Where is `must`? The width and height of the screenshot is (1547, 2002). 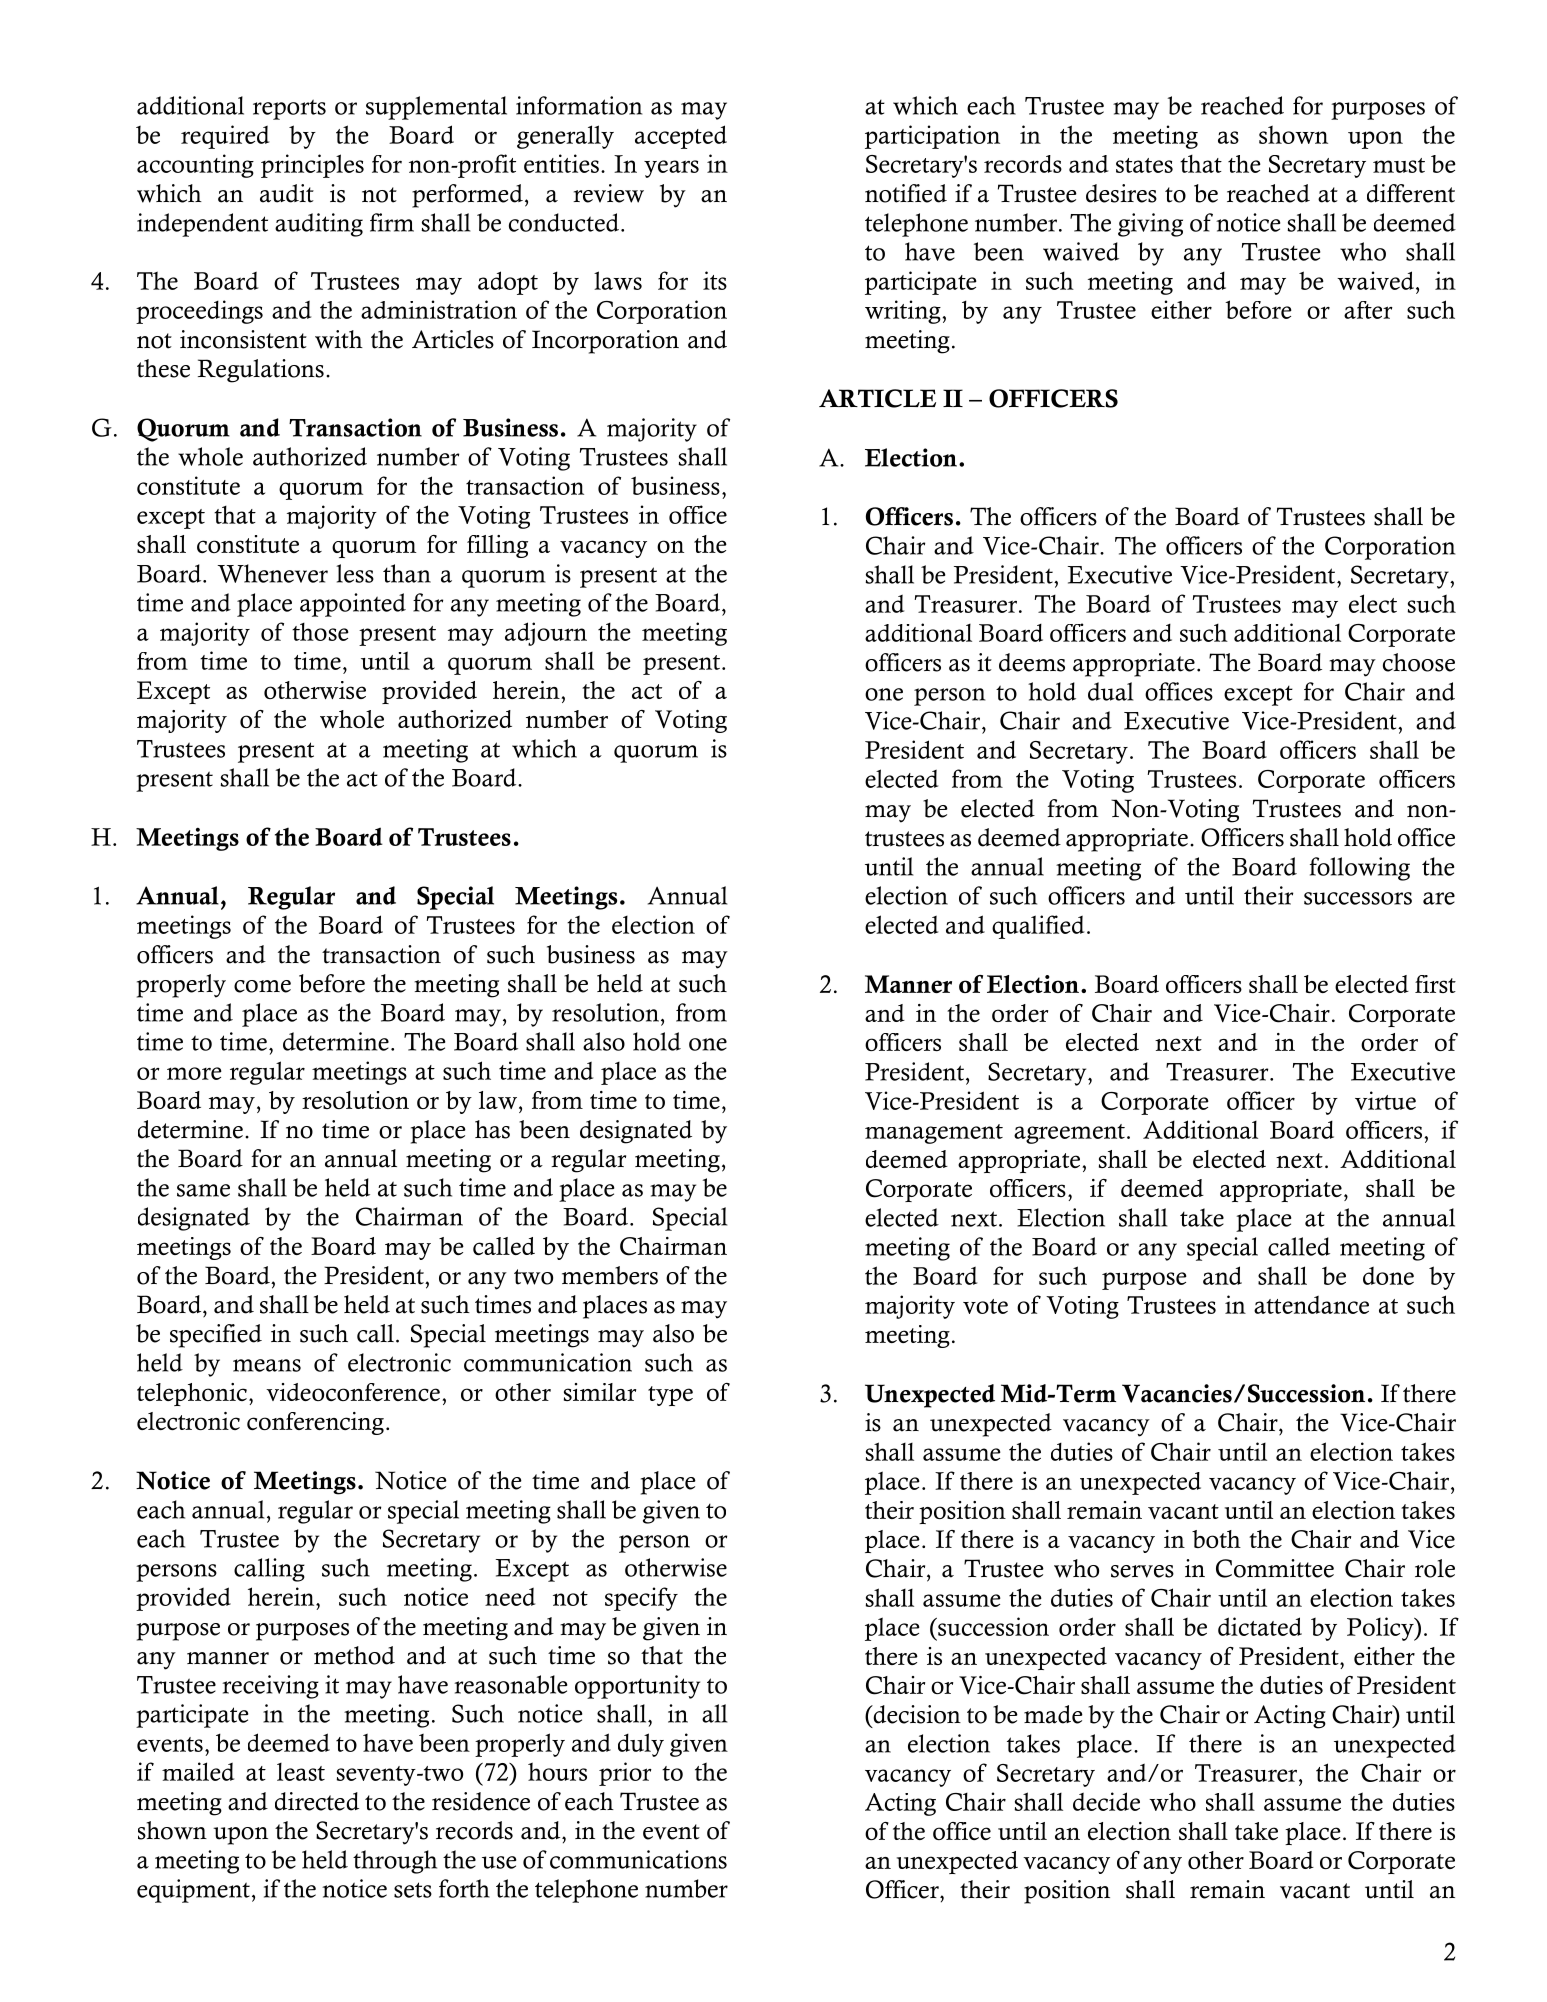 must is located at coordinates (1399, 165).
